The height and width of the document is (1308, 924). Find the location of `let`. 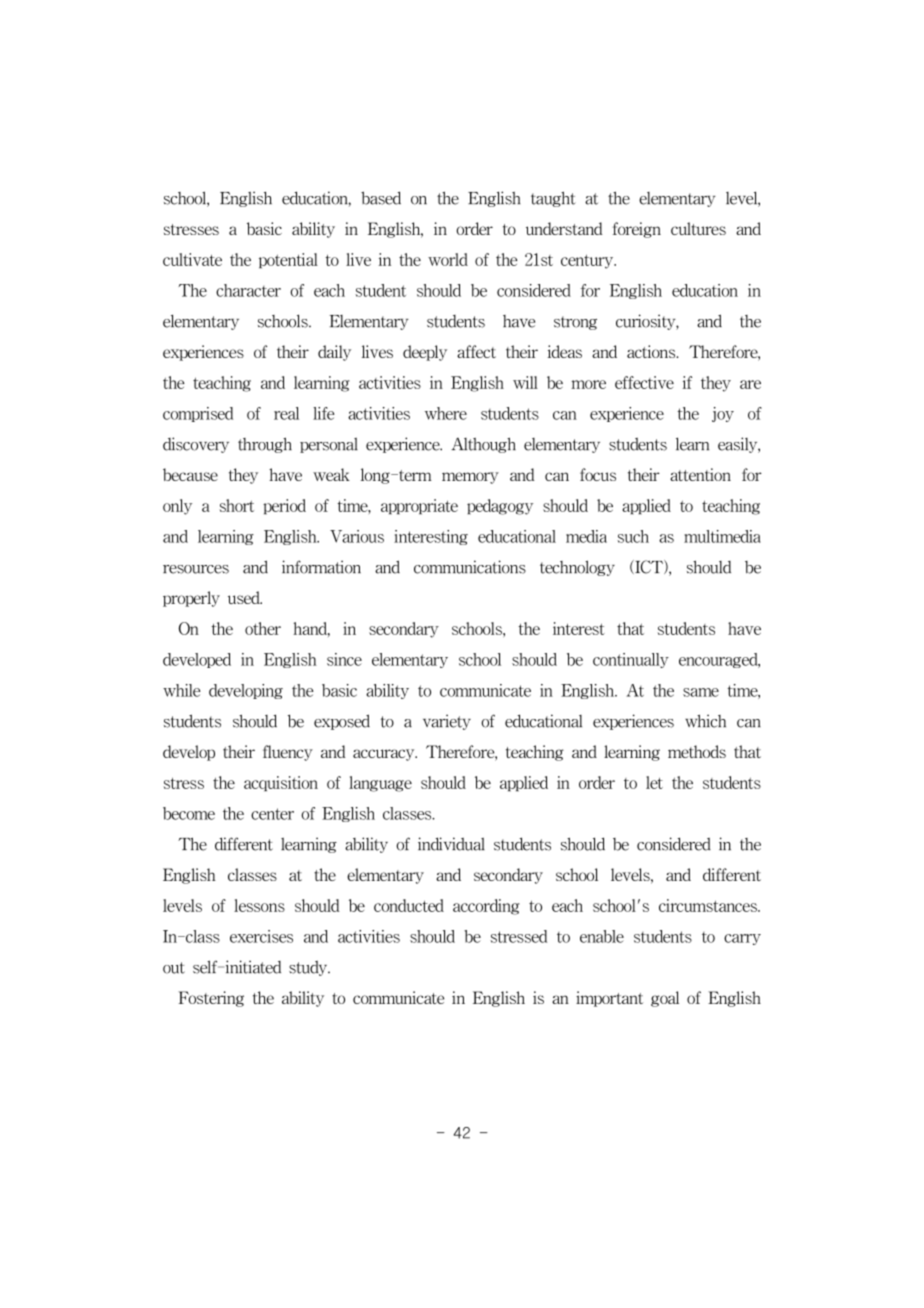

let is located at coordinates (654, 782).
